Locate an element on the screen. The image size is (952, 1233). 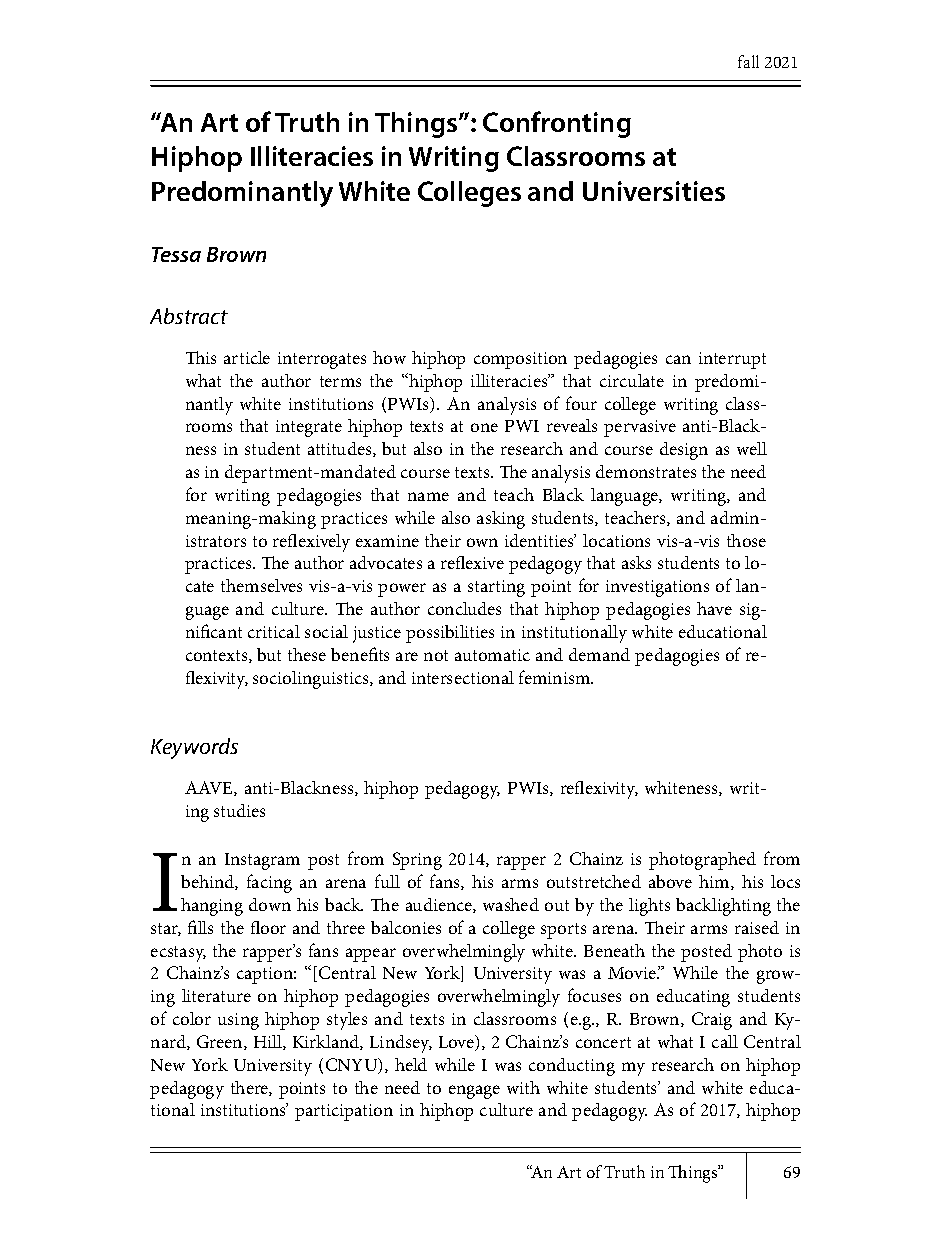
engage is located at coordinates (474, 1092).
